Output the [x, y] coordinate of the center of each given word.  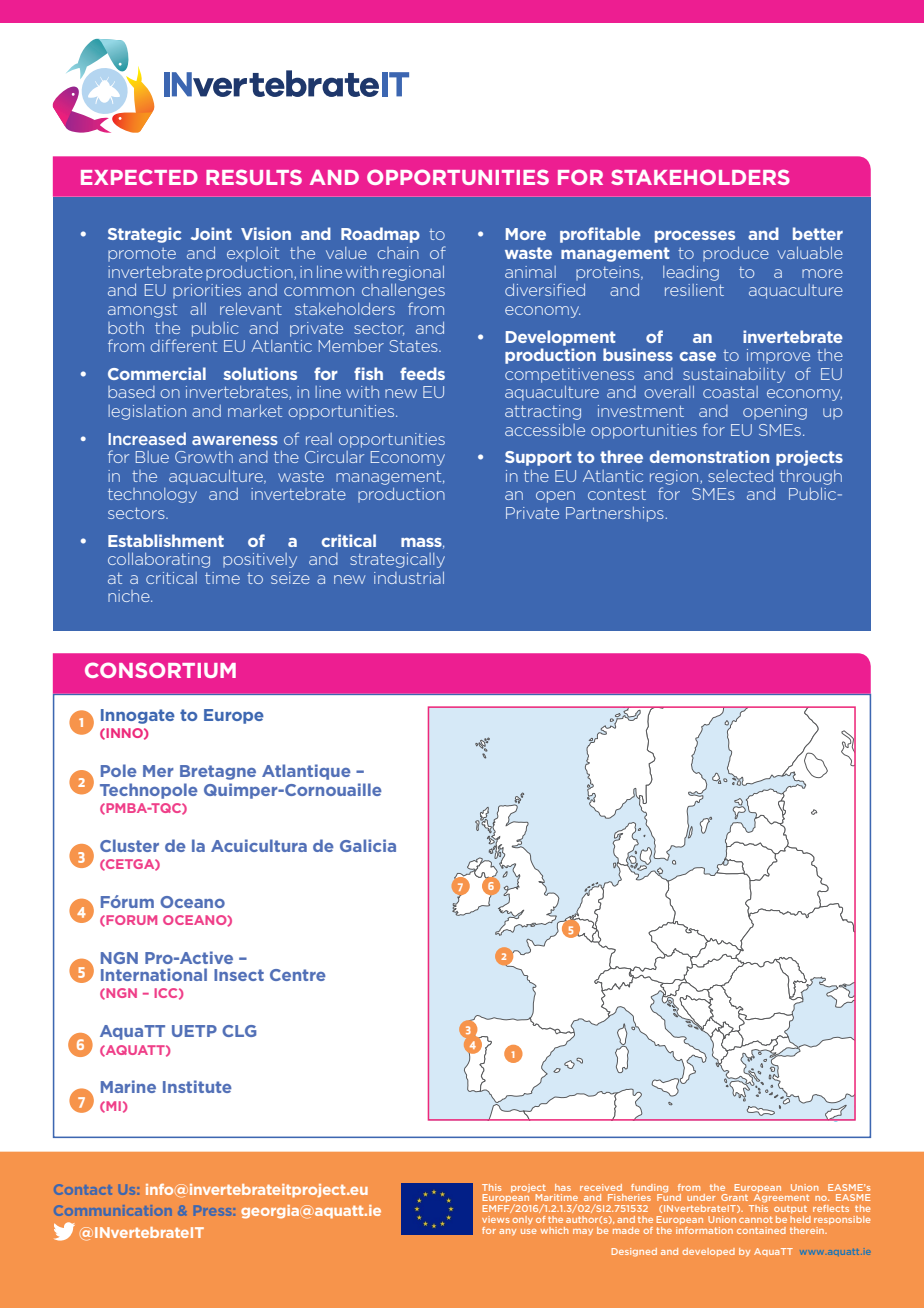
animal [530, 272]
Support [538, 458]
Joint [211, 233]
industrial [409, 578]
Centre [298, 975]
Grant [734, 1197]
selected [740, 476]
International [154, 974]
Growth [204, 457]
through [811, 477]
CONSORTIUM [160, 670]
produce [736, 254]
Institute [197, 1086]
